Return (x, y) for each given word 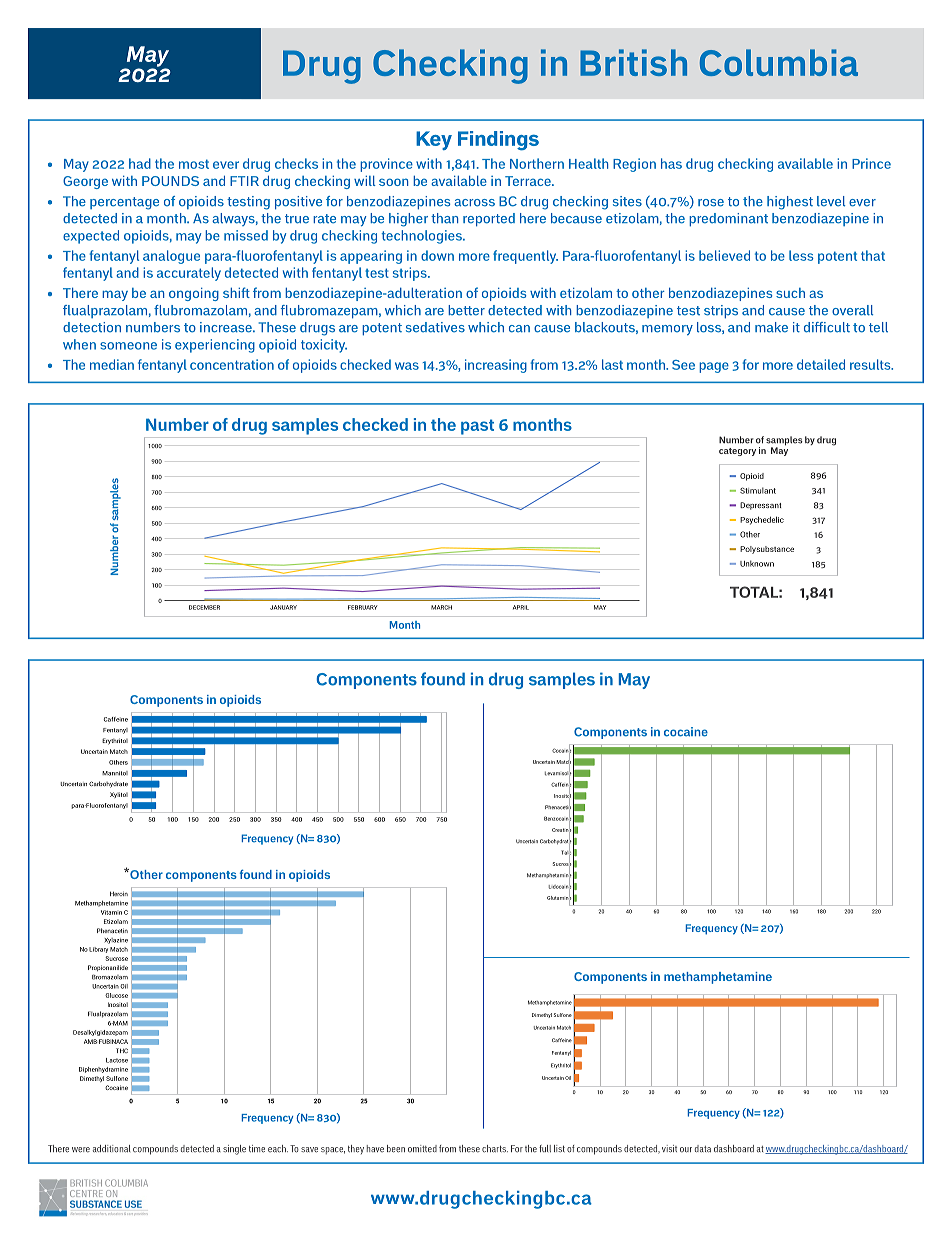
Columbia (779, 62)
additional (111, 1149)
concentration (232, 364)
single (234, 1150)
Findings (498, 141)
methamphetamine (718, 978)
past (477, 427)
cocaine (686, 732)
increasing (496, 366)
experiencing (215, 346)
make (771, 327)
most (194, 164)
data (703, 1148)
